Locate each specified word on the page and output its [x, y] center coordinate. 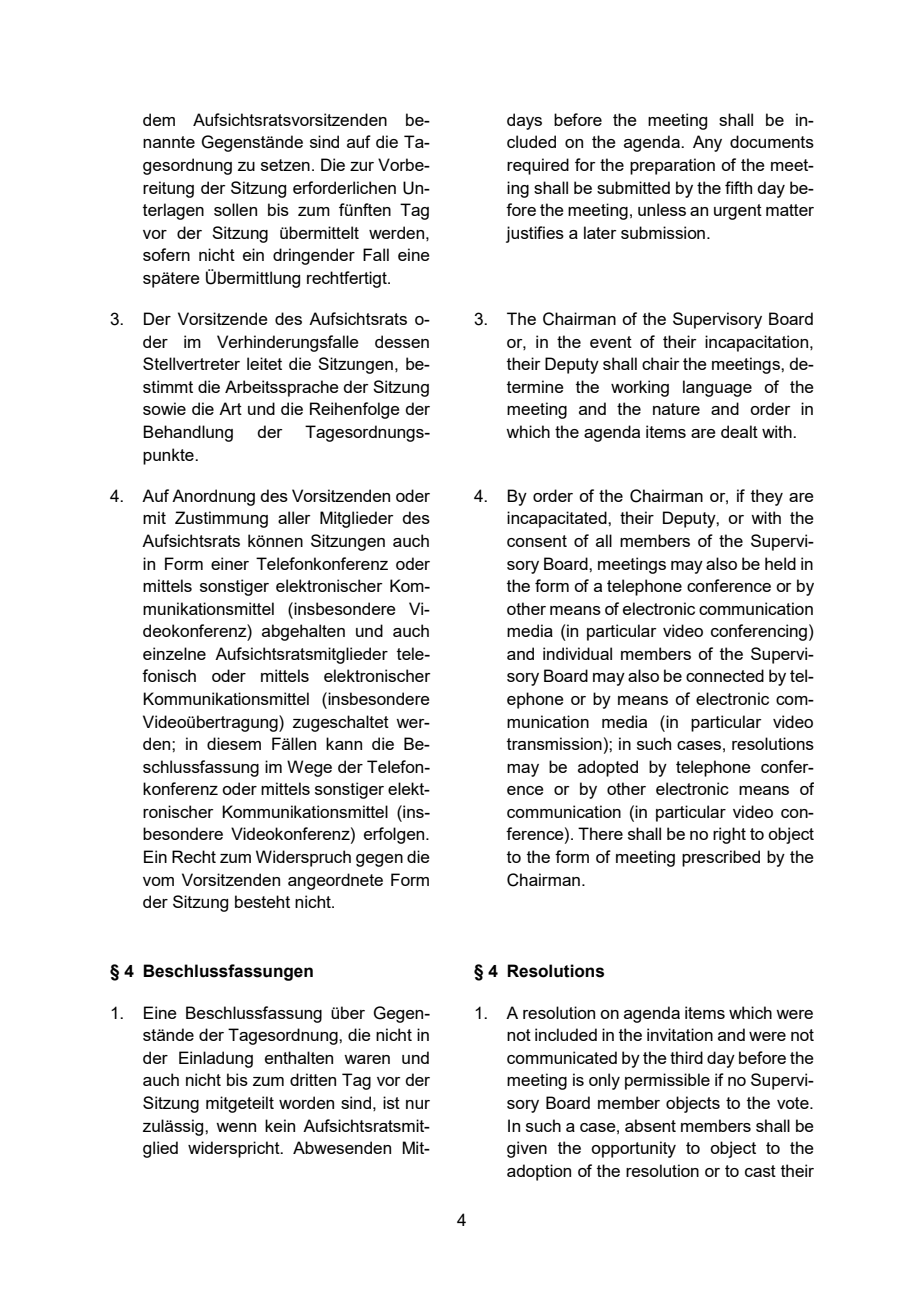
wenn [236, 1127]
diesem [234, 743]
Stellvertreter [191, 363]
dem [159, 119]
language [717, 388]
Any [707, 143]
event [611, 342]
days [524, 121]
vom [158, 881]
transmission [554, 743]
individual [577, 653]
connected [725, 675]
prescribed [721, 858]
